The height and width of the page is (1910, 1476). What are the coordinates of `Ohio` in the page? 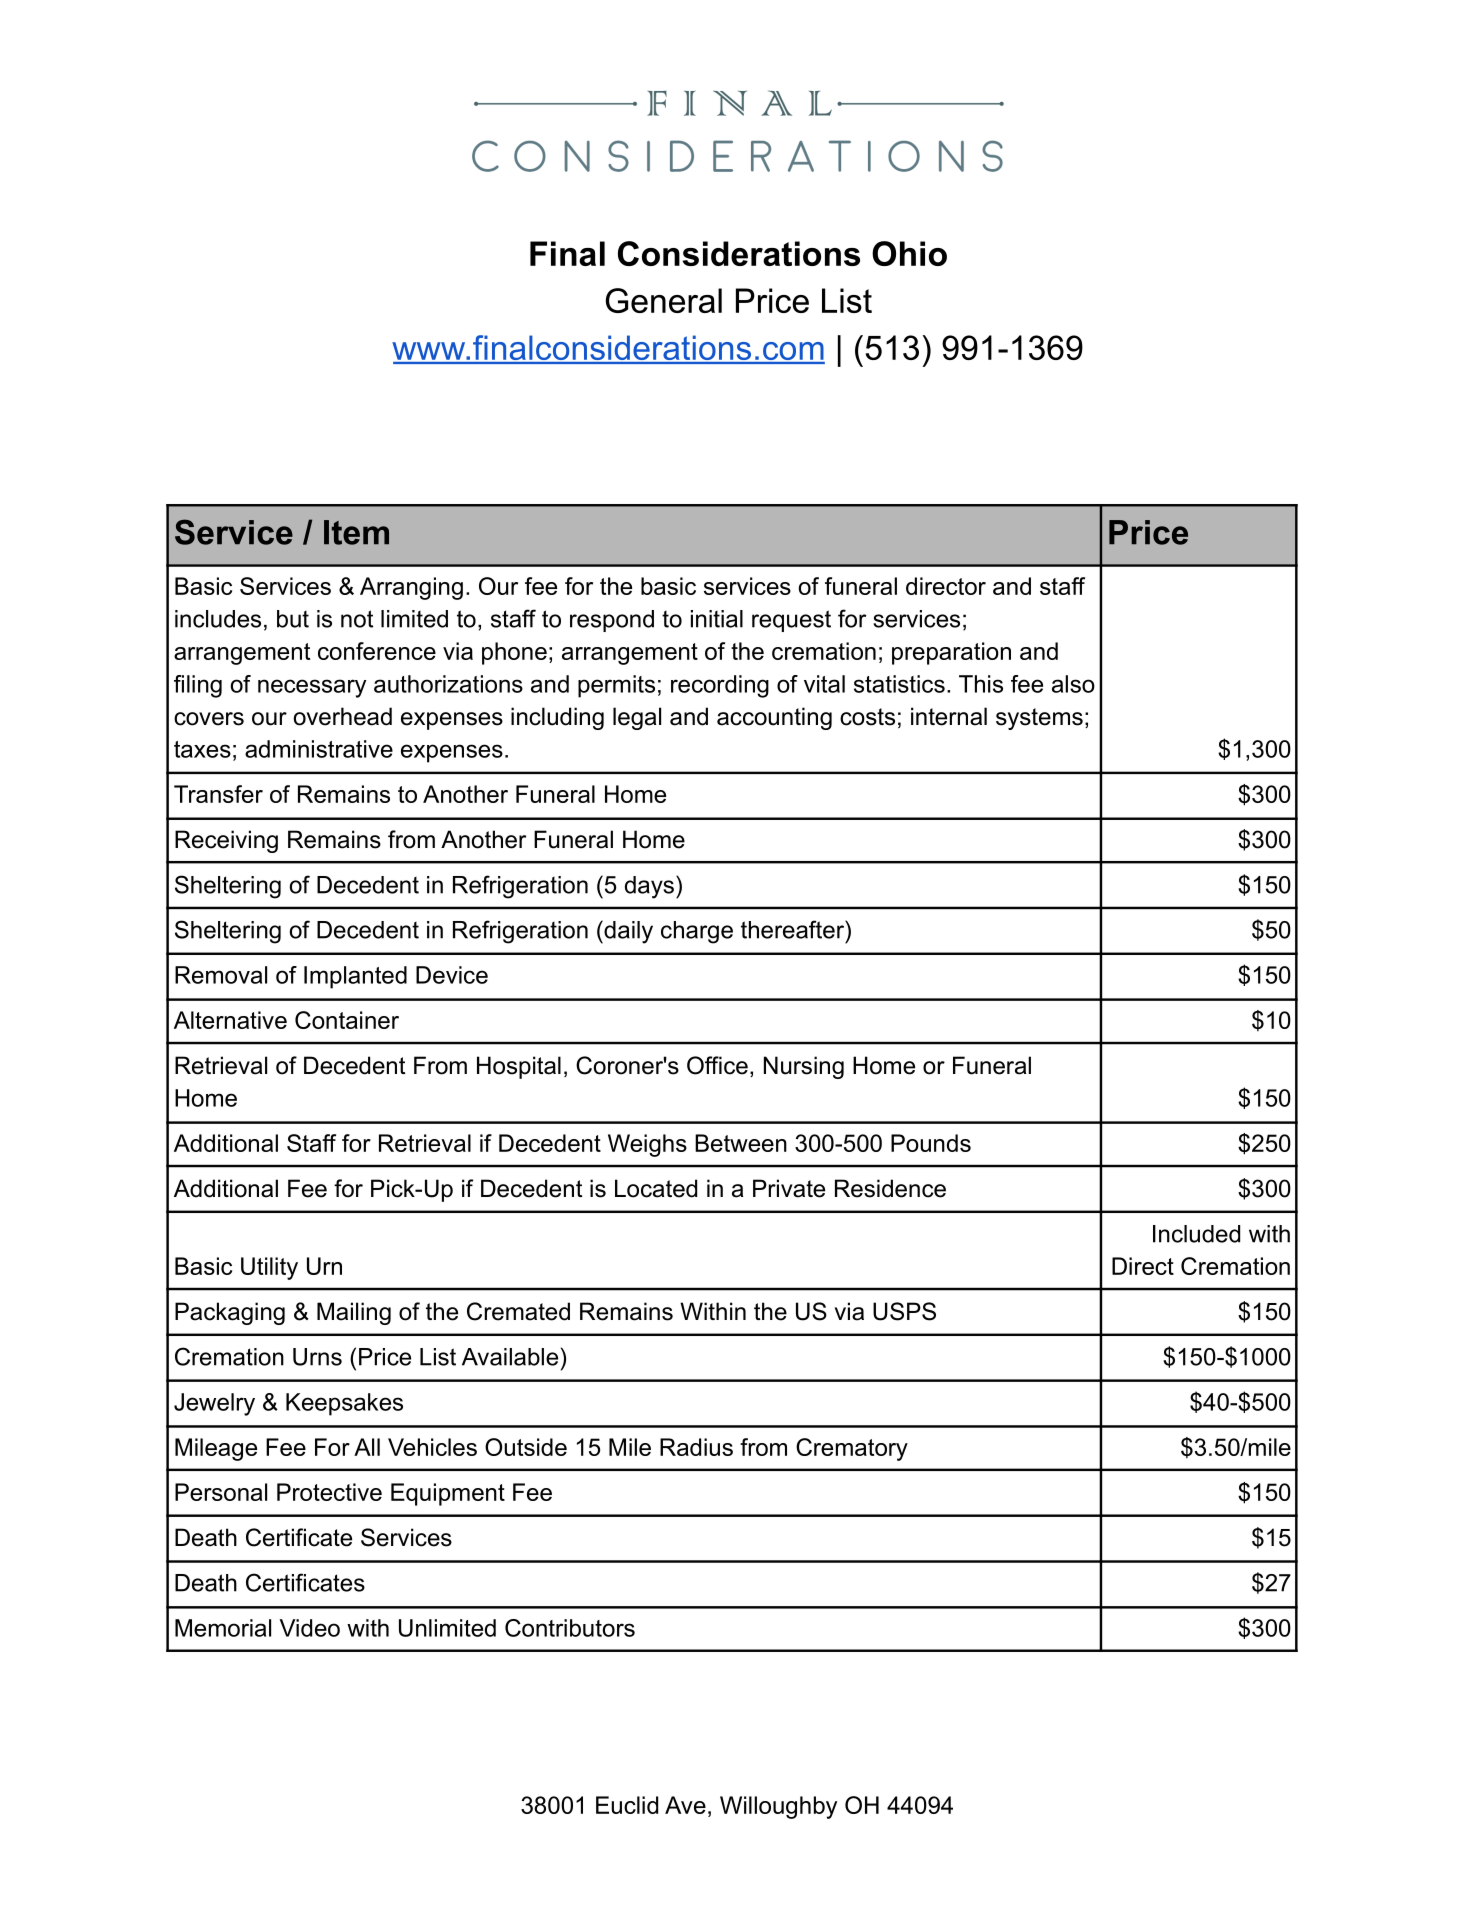 It's located at (909, 253).
